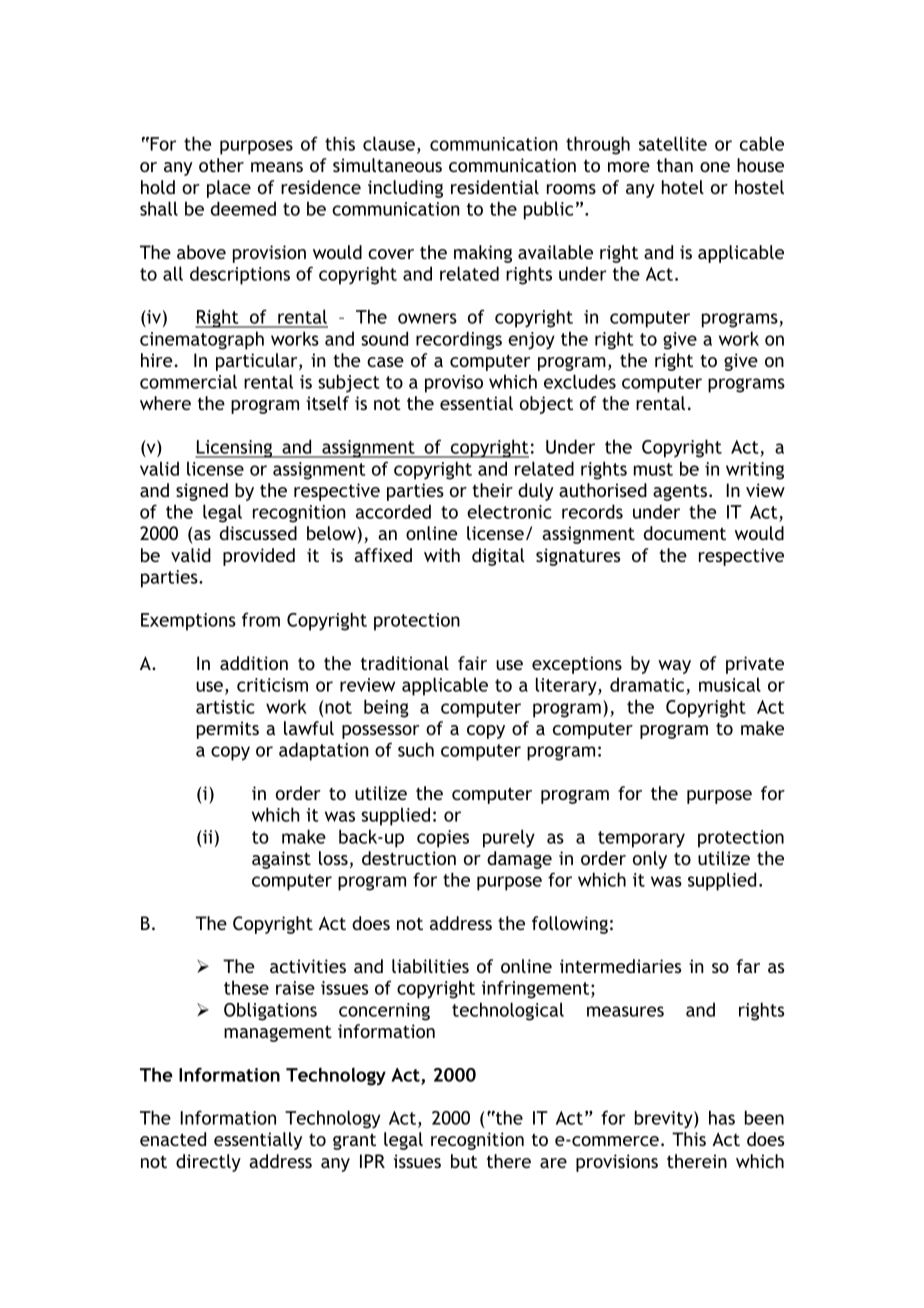 Image resolution: width=924 pixels, height=1308 pixels. Describe the element at coordinates (221, 165) in the screenshot. I see `other` at that location.
